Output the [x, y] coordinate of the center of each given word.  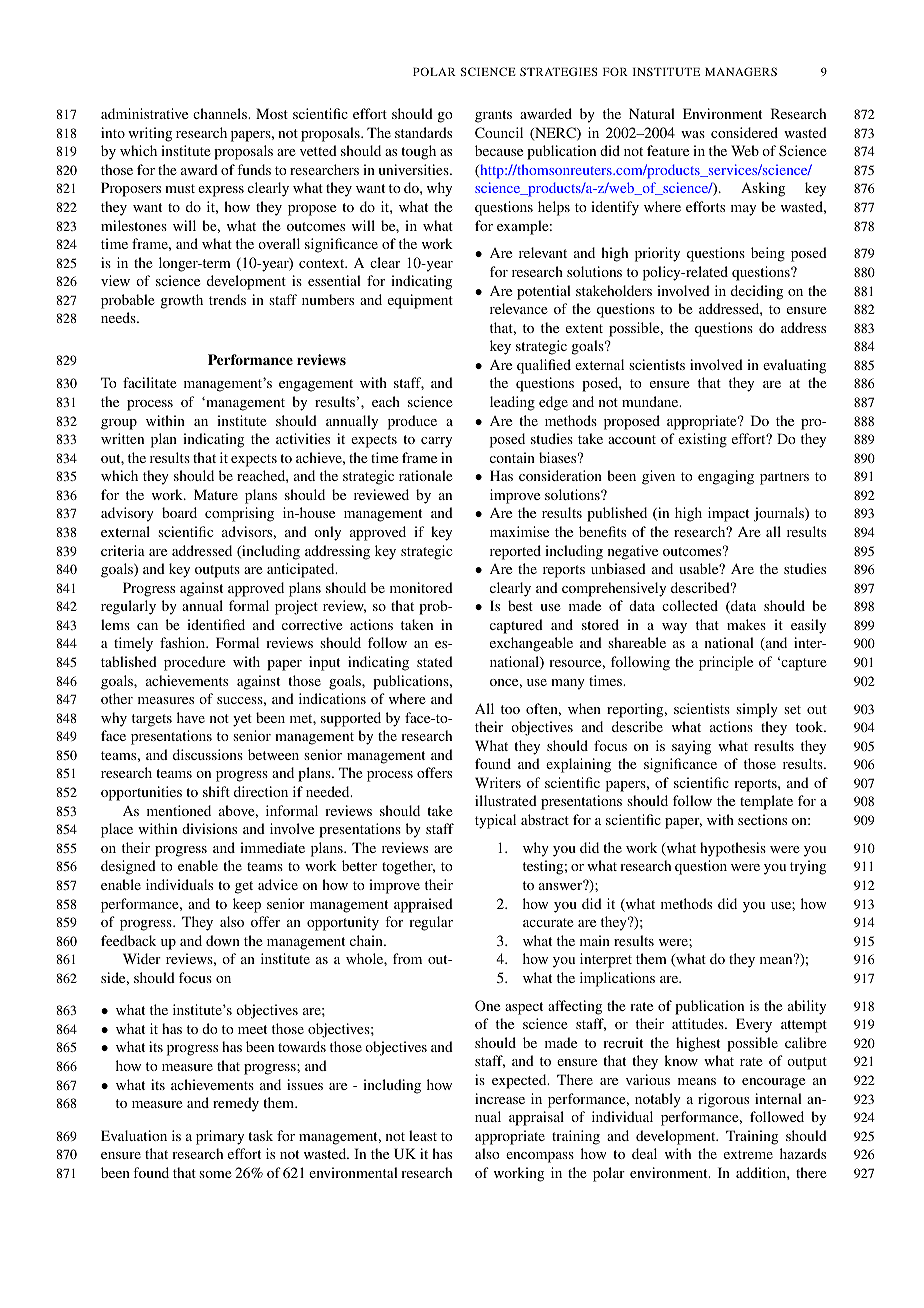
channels [221, 113]
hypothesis [733, 849]
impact [728, 514]
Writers [498, 782]
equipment [420, 301]
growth [182, 301]
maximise [519, 531]
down [223, 940]
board [179, 512]
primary [220, 1137]
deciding [757, 292]
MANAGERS [741, 71]
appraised [423, 905]
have [191, 717]
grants [493, 116]
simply [757, 710]
